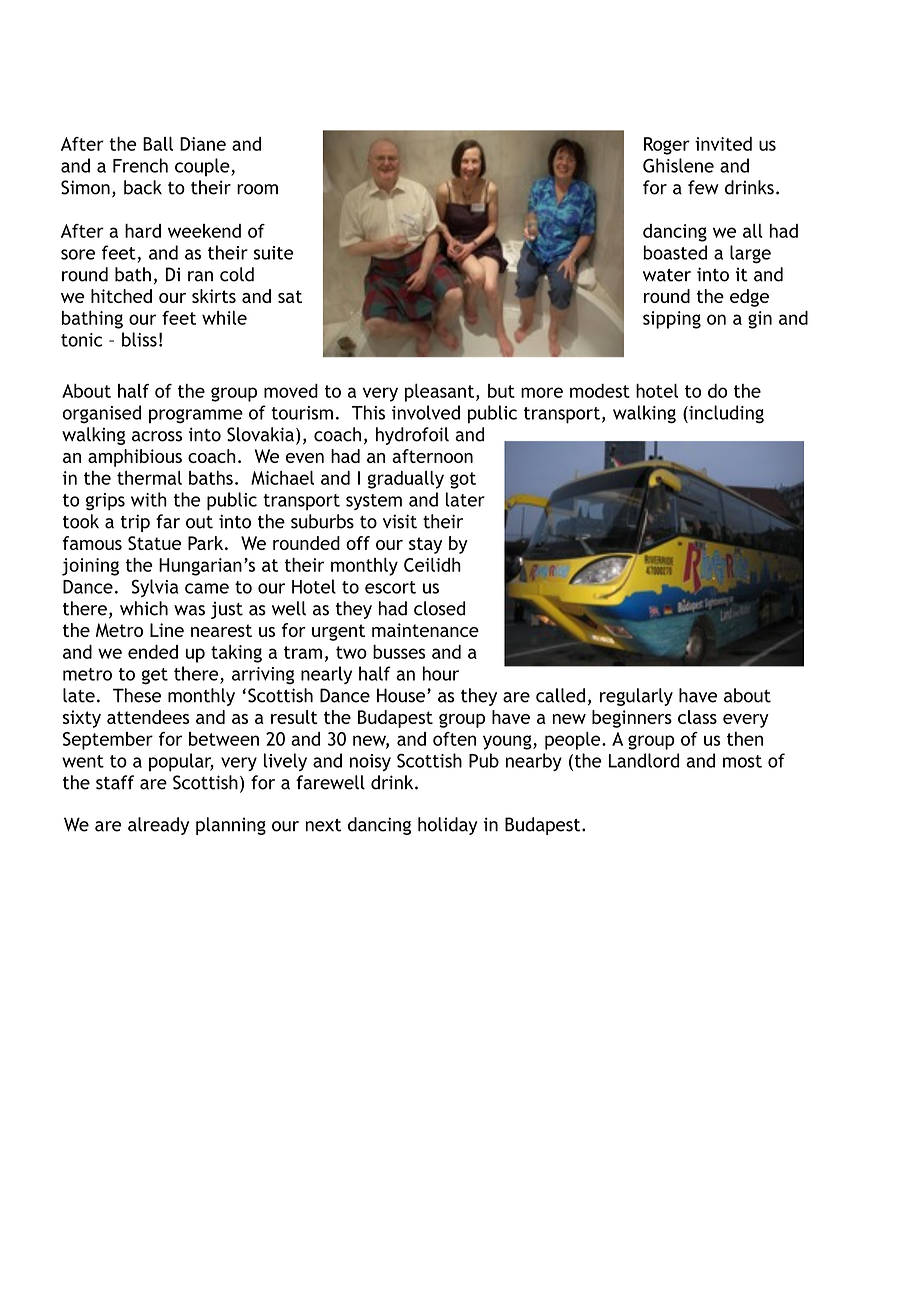  Describe the element at coordinates (600, 391) in the screenshot. I see `modest` at that location.
